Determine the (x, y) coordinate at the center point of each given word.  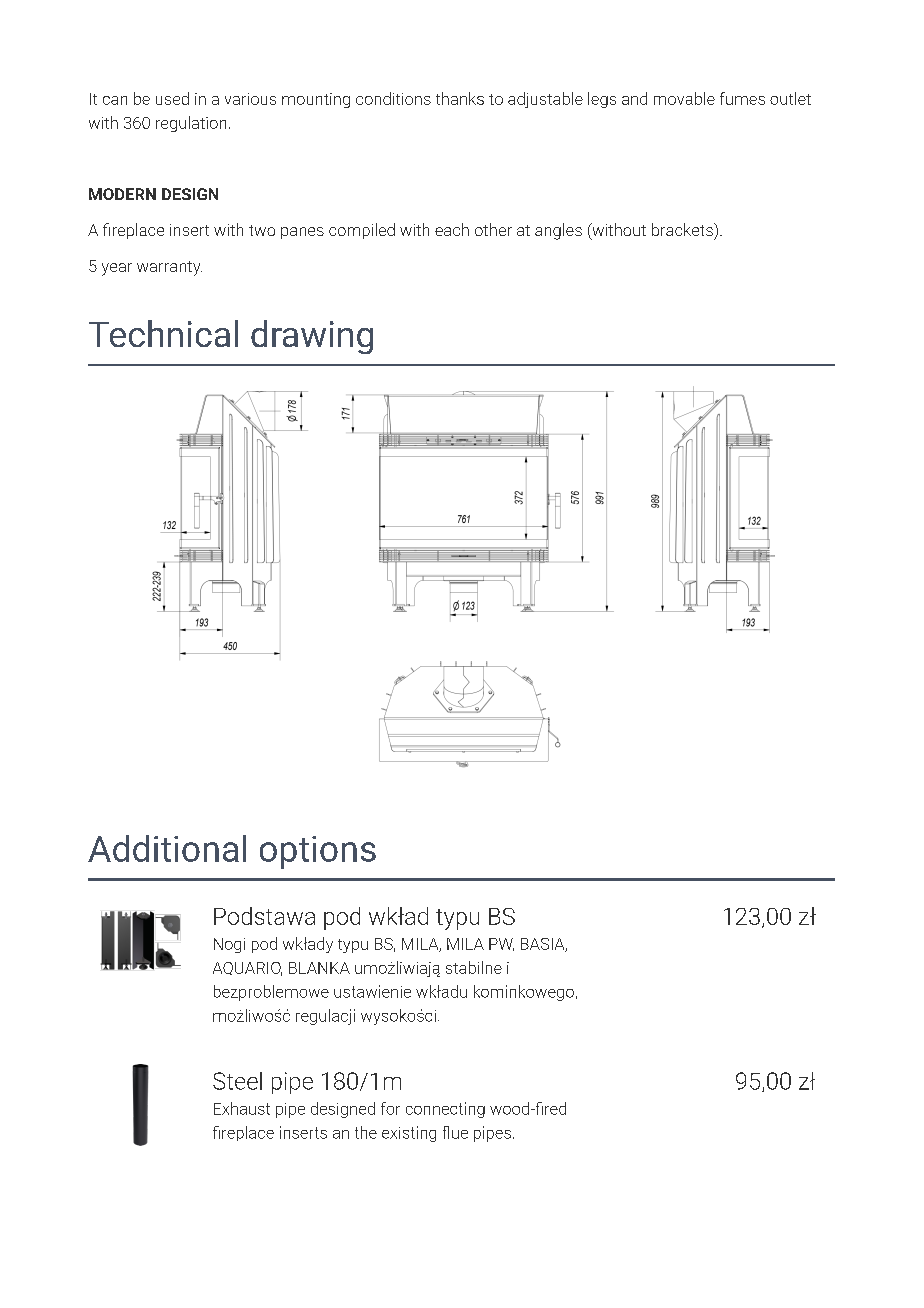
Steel (237, 1081)
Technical (163, 333)
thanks (460, 98)
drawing (312, 337)
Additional (167, 848)
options (318, 852)
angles (558, 231)
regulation (191, 124)
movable (684, 98)
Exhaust (242, 1108)
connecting (445, 1110)
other (493, 229)
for (390, 1108)
